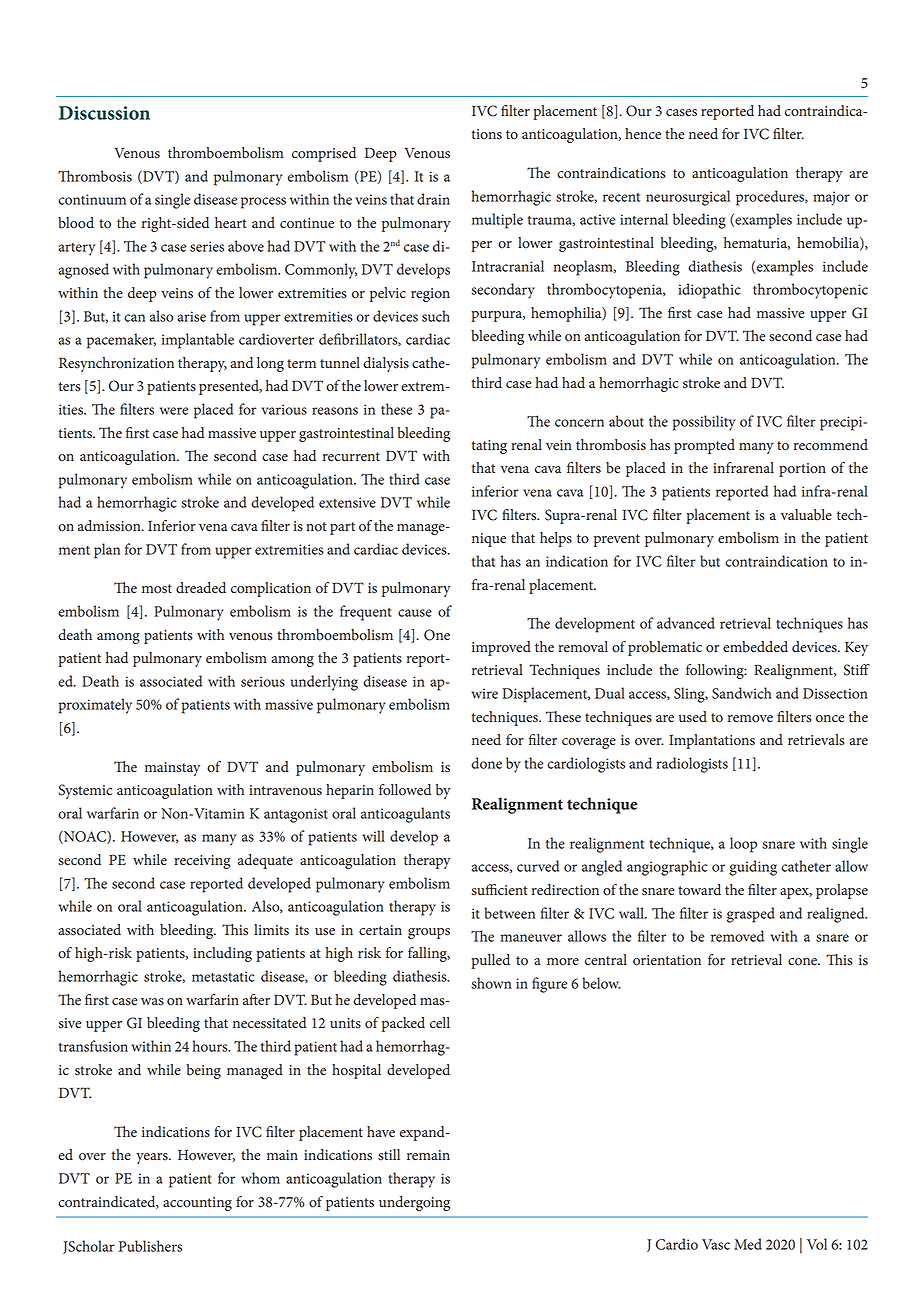 Image resolution: width=924 pixels, height=1308 pixels. Describe the element at coordinates (152, 1002) in the page. I see `was` at that location.
